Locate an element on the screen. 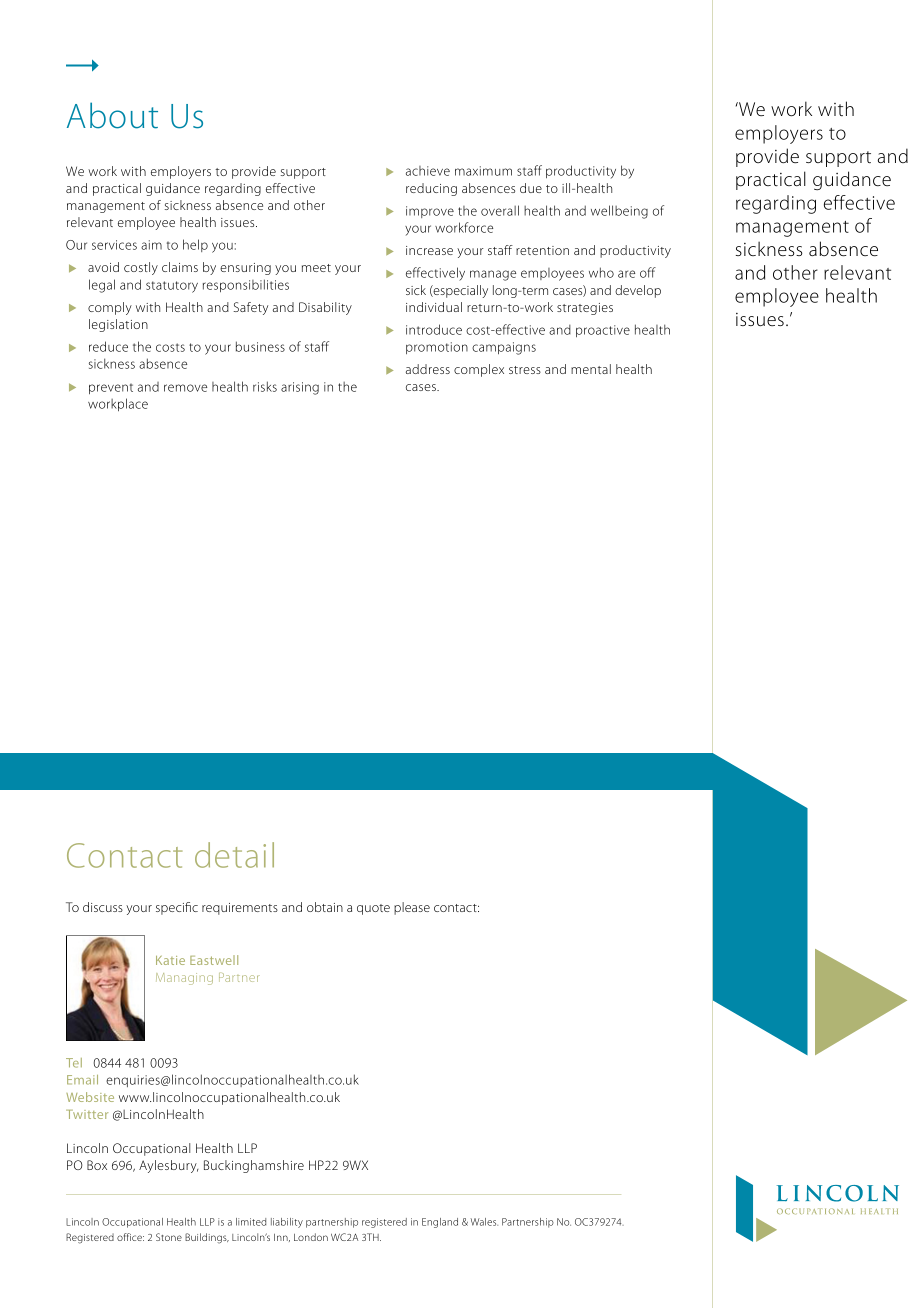  Stone is located at coordinates (169, 1237).
